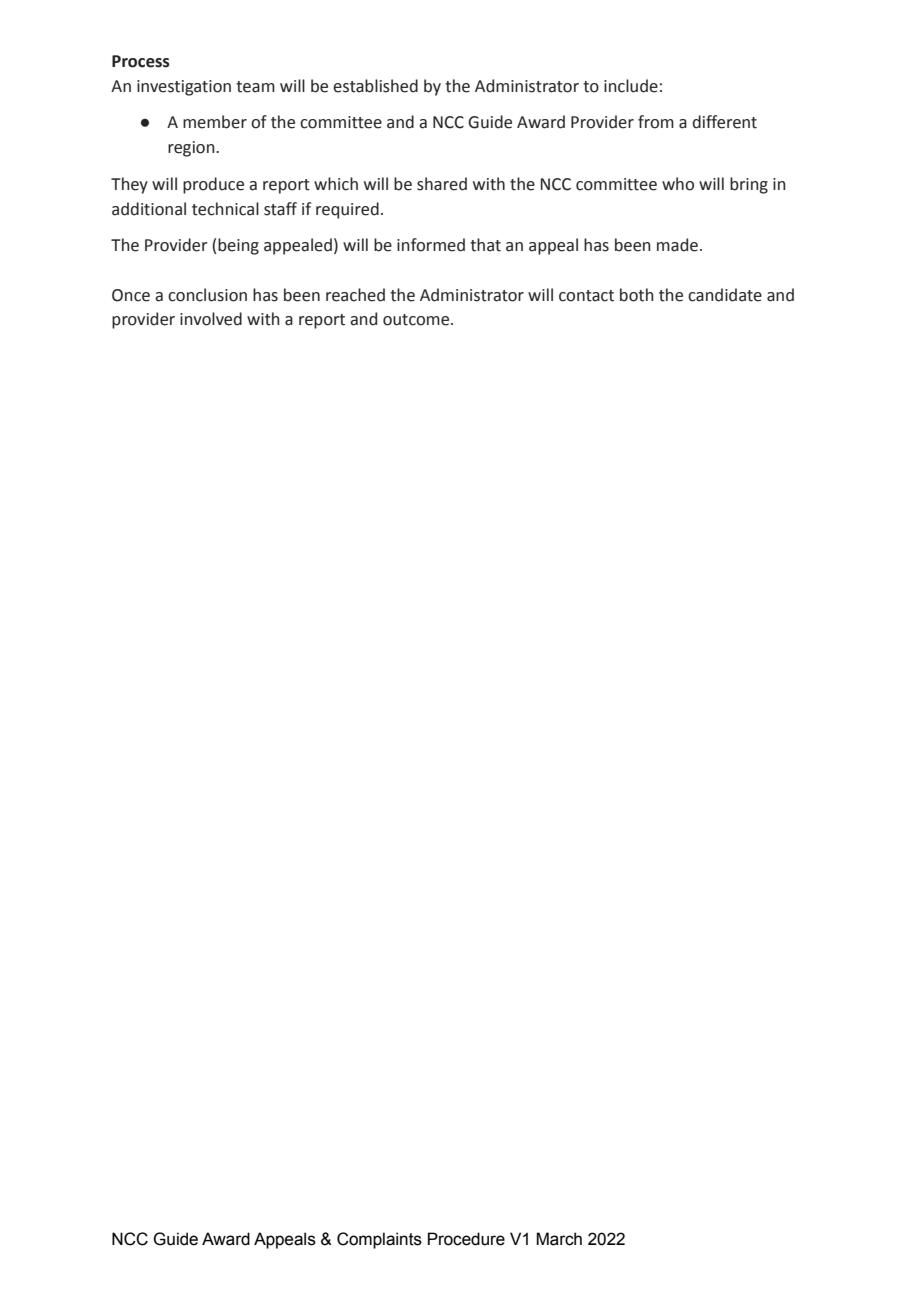 This screenshot has height=1307, width=924. Describe the element at coordinates (184, 88) in the screenshot. I see `investigation` at that location.
